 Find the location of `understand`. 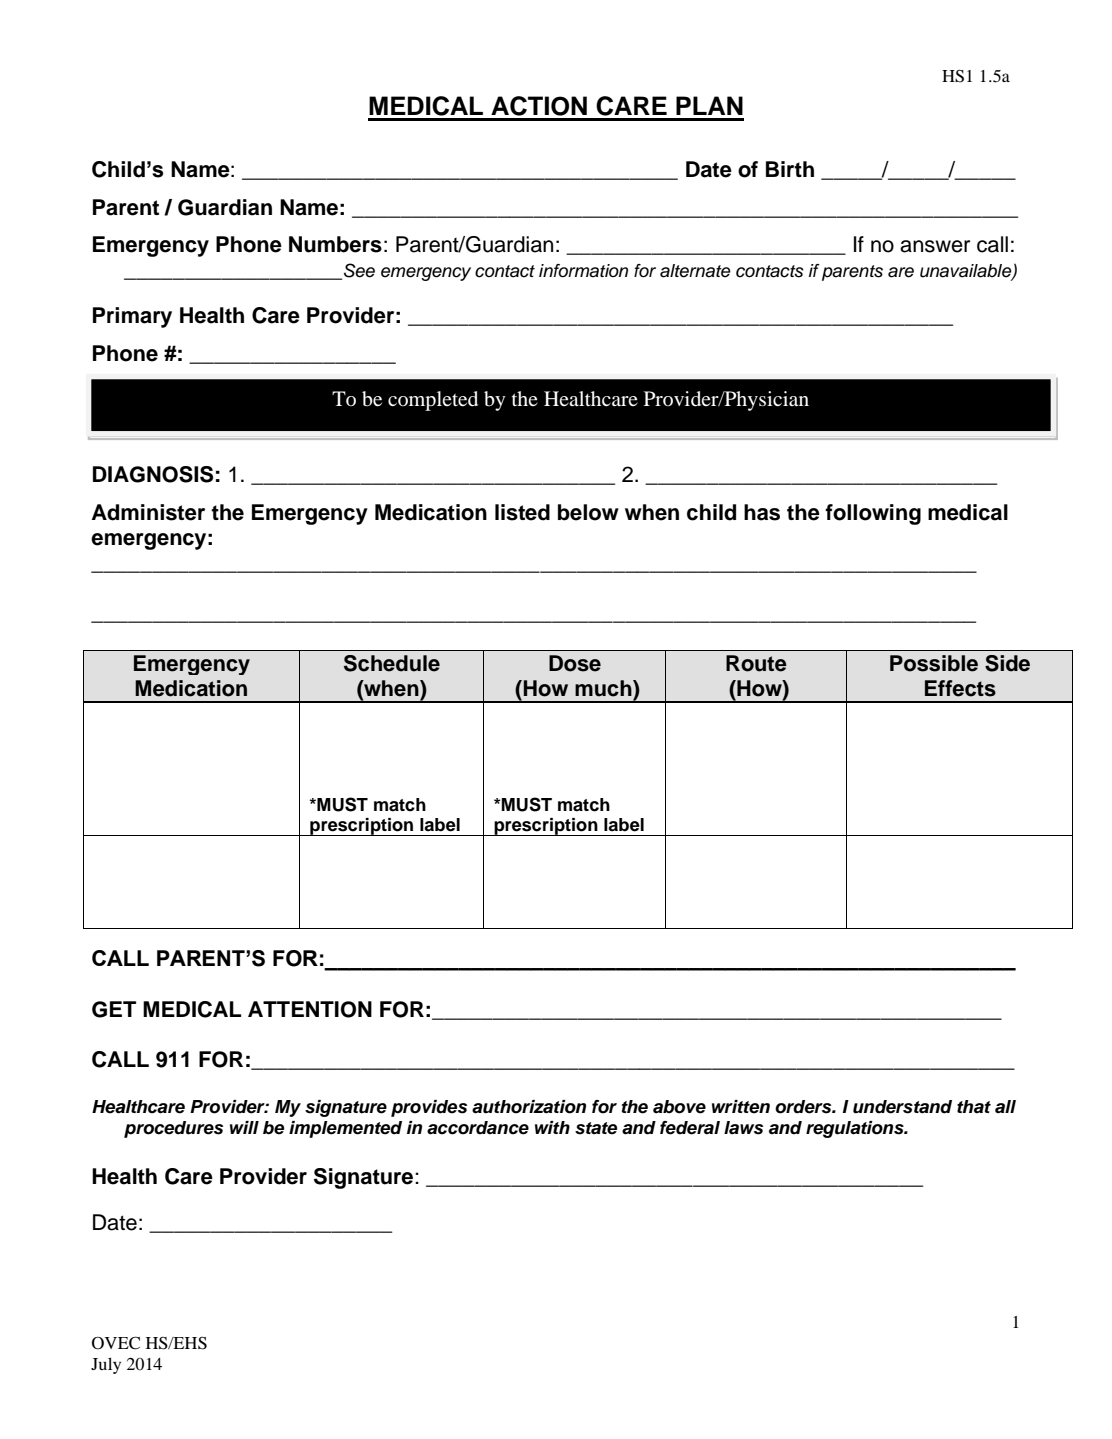

understand is located at coordinates (902, 1107).
